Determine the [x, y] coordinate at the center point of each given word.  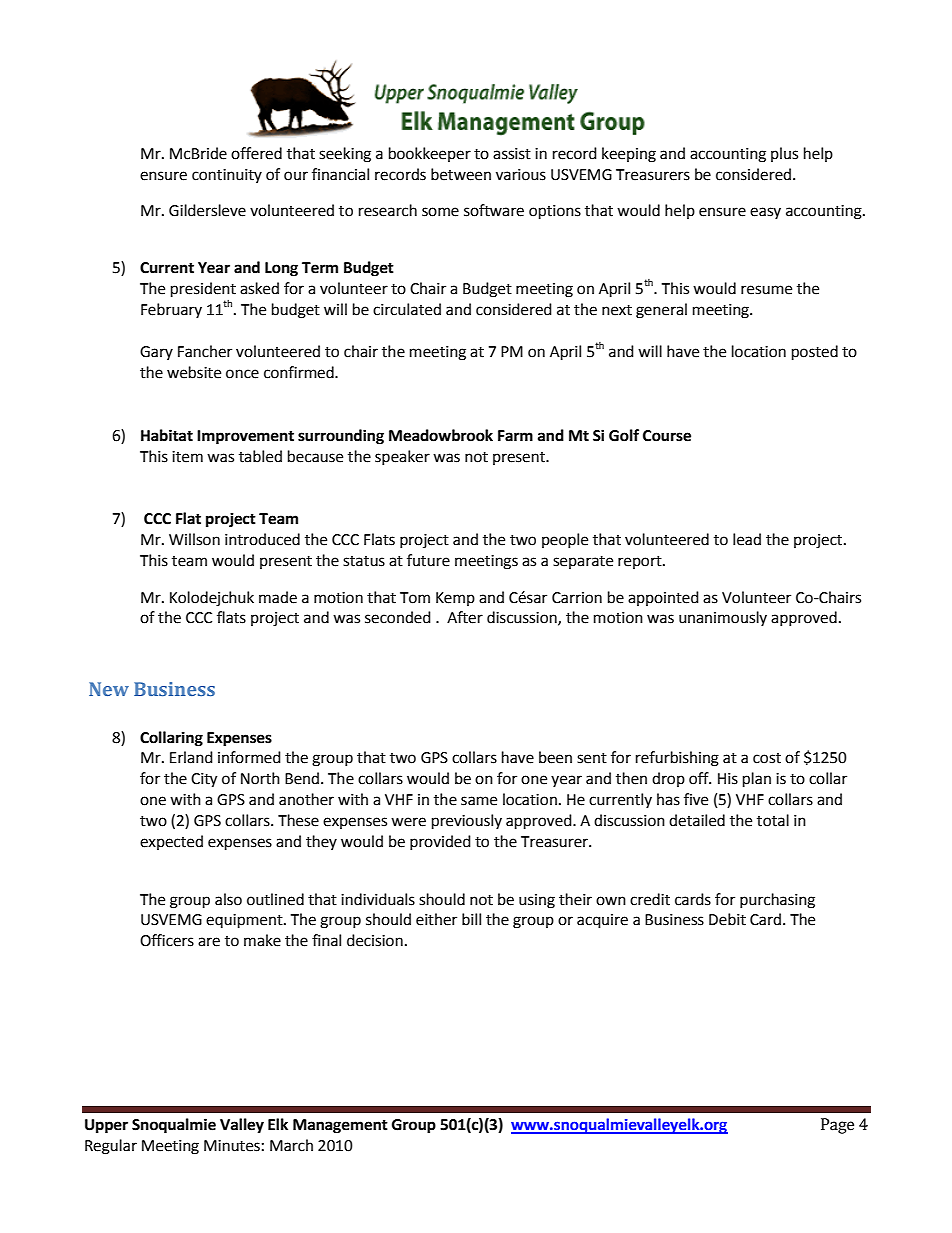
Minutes [232, 1146]
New [109, 689]
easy [765, 213]
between [461, 174]
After [465, 617]
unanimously [723, 618]
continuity [227, 176]
